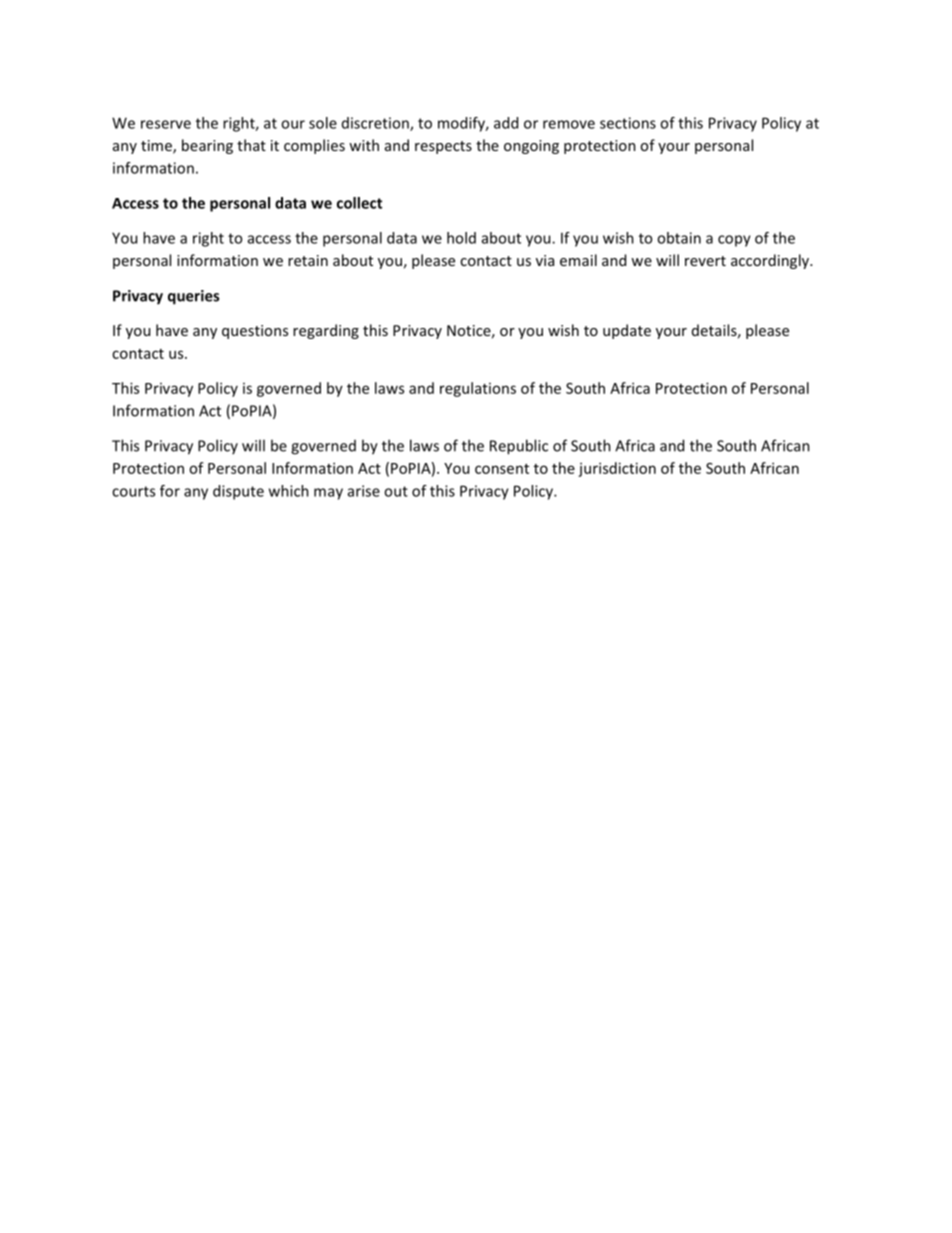  Describe the element at coordinates (207, 146) in the image. I see `bearing` at that location.
